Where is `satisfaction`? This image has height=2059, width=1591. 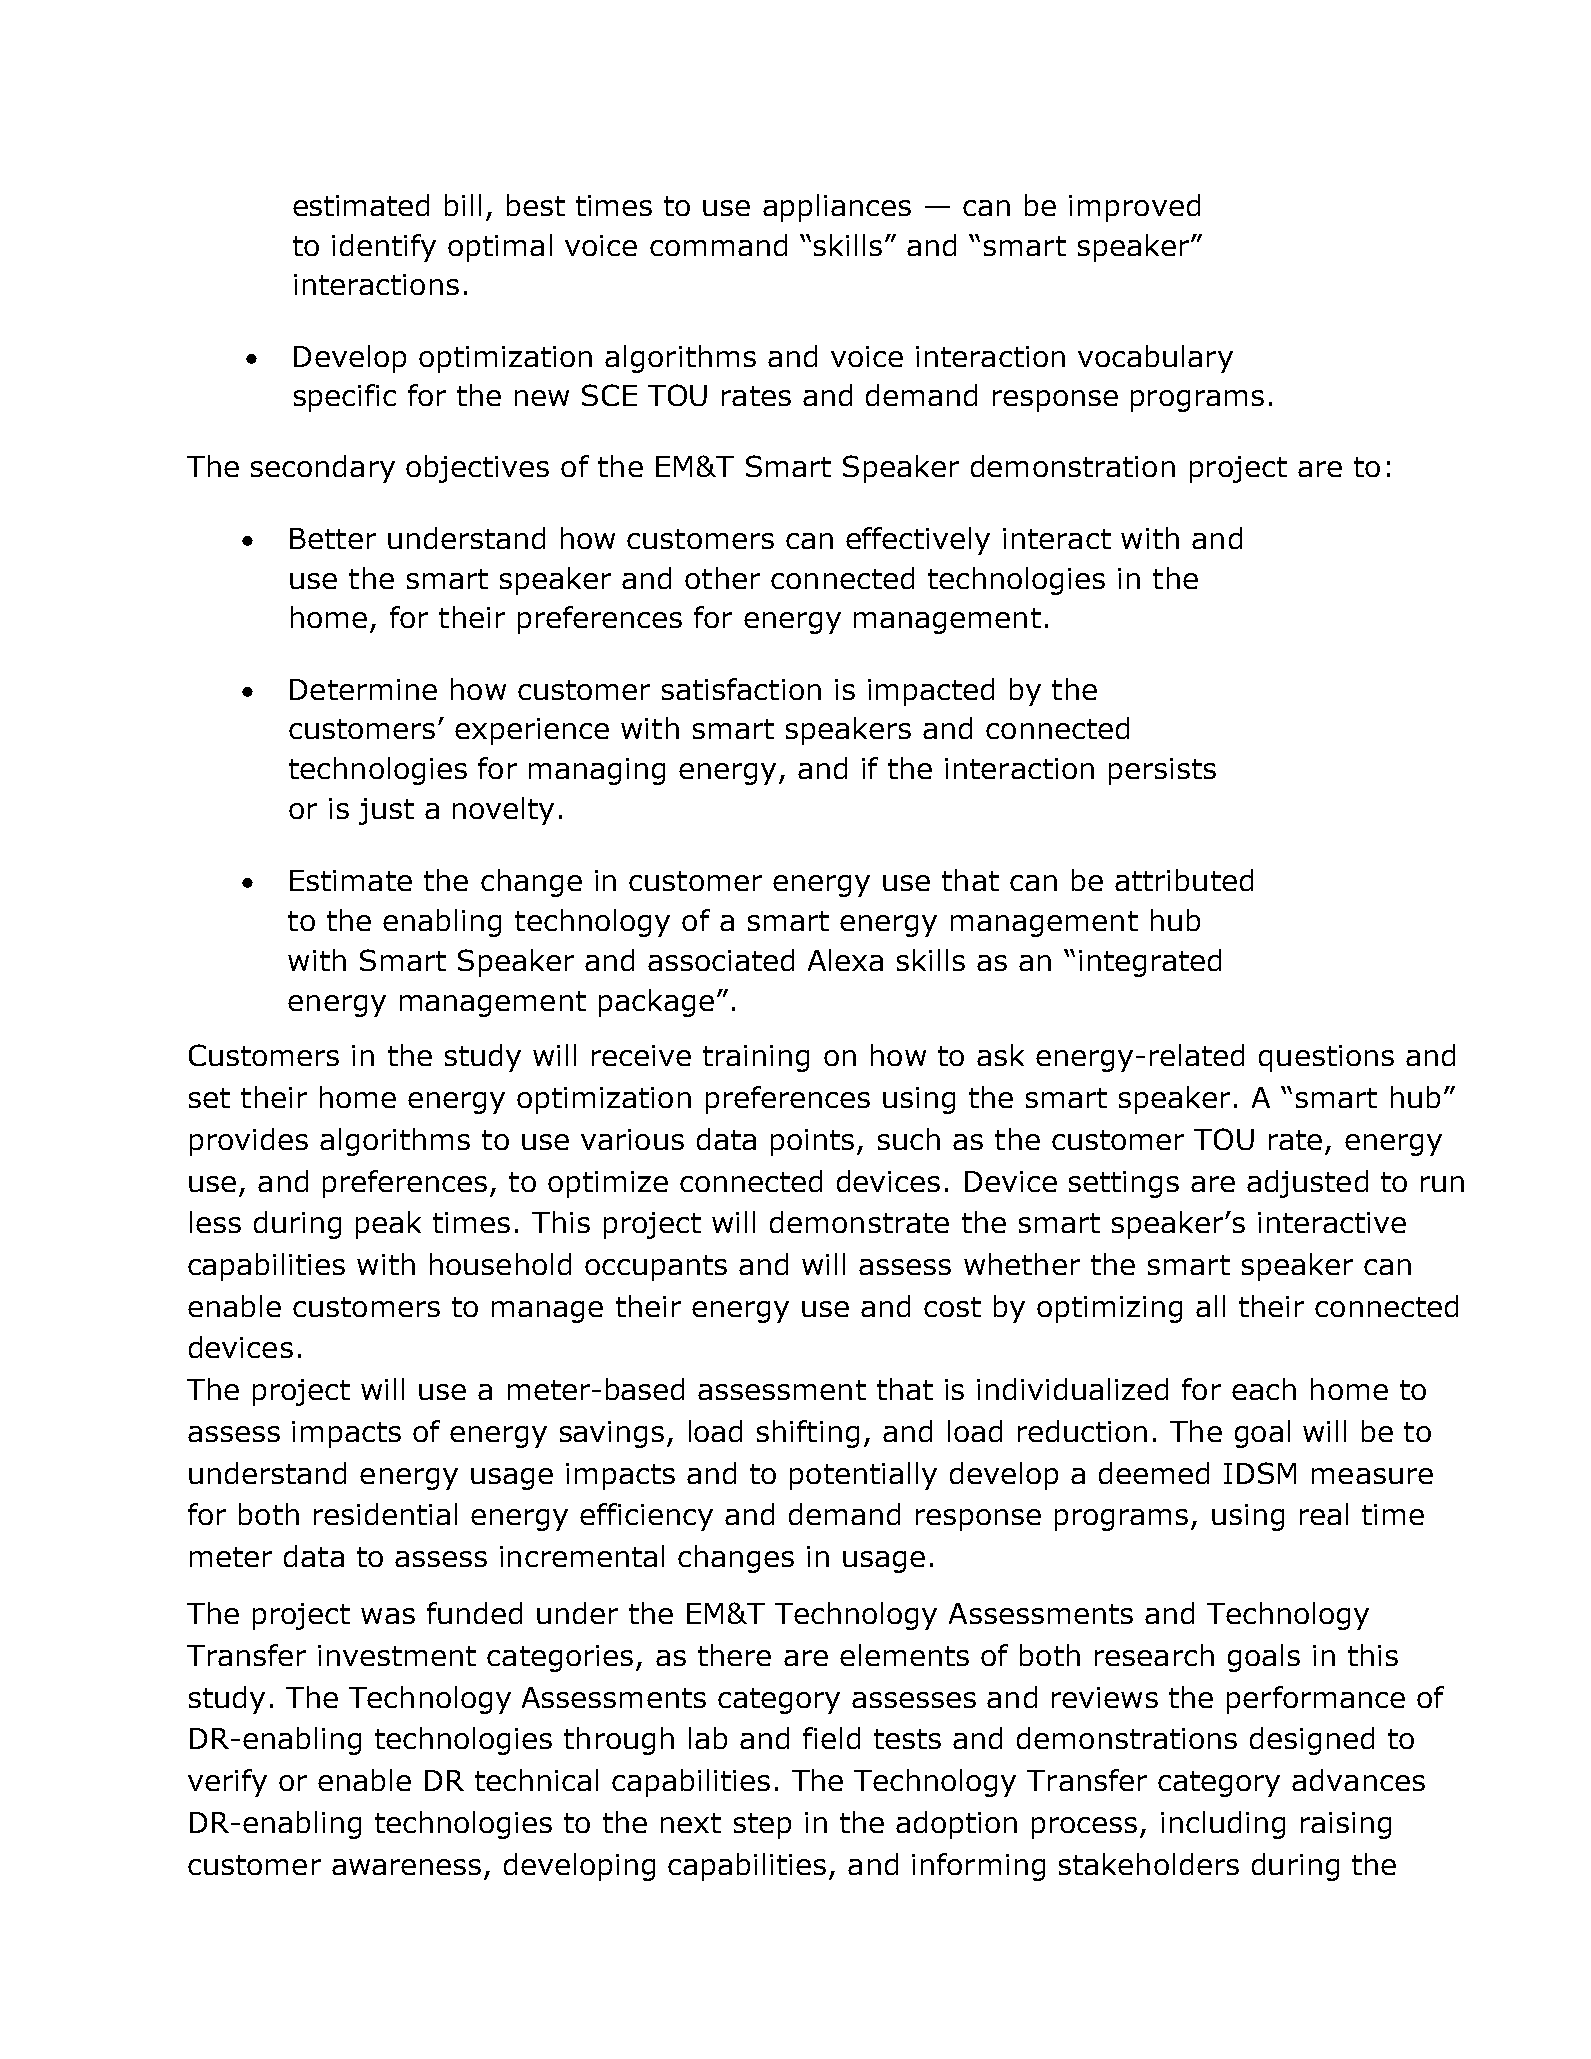 satisfaction is located at coordinates (741, 689).
